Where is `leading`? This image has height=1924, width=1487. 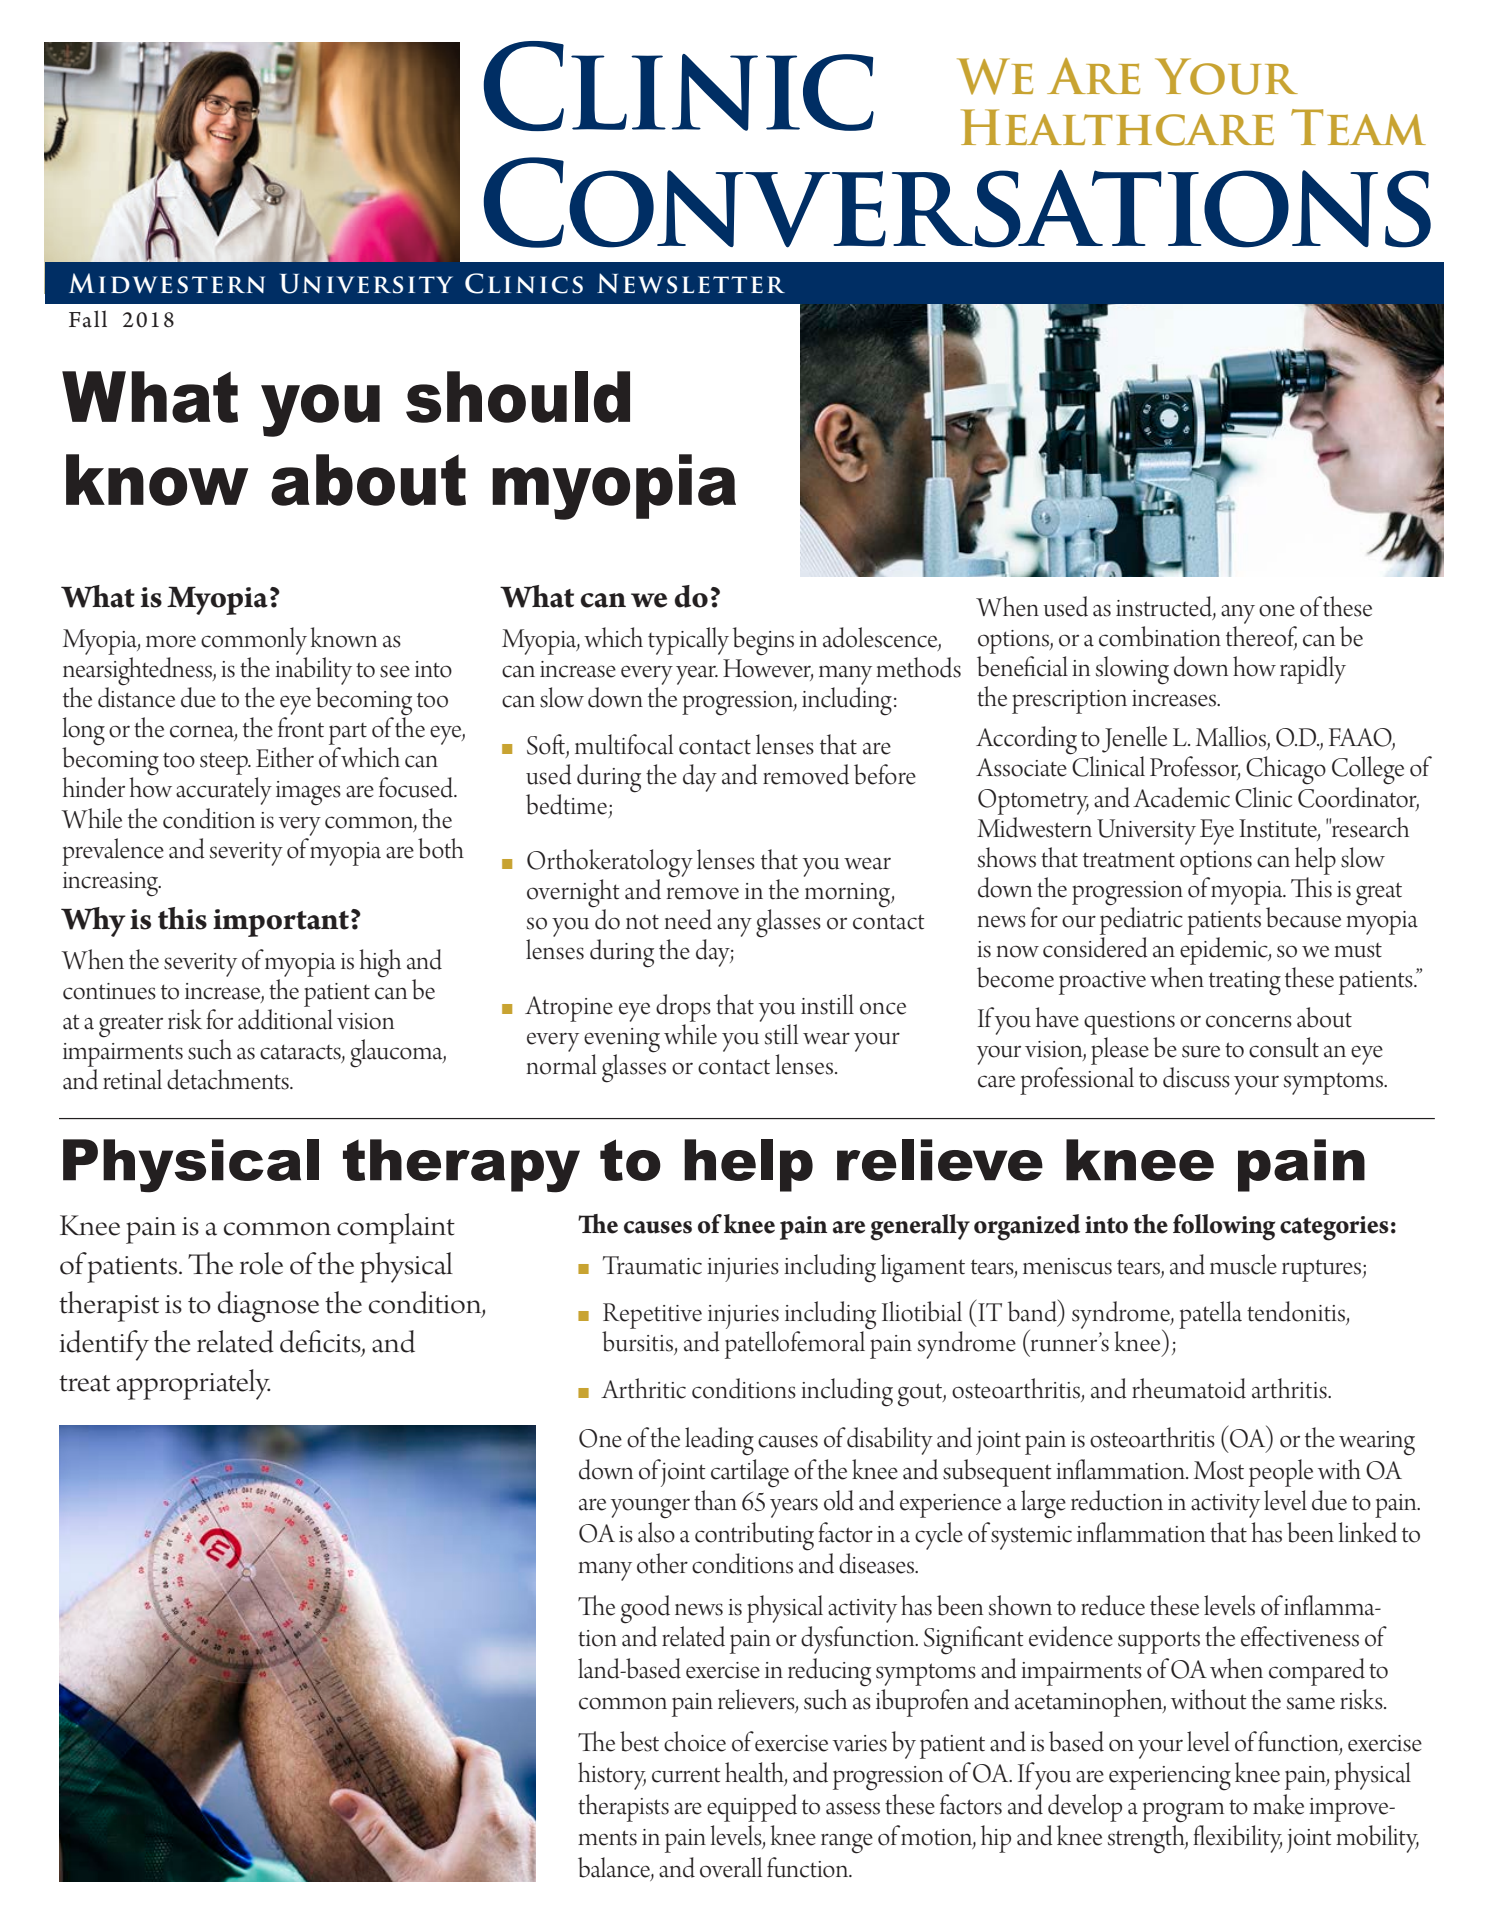
leading is located at coordinates (719, 1441).
